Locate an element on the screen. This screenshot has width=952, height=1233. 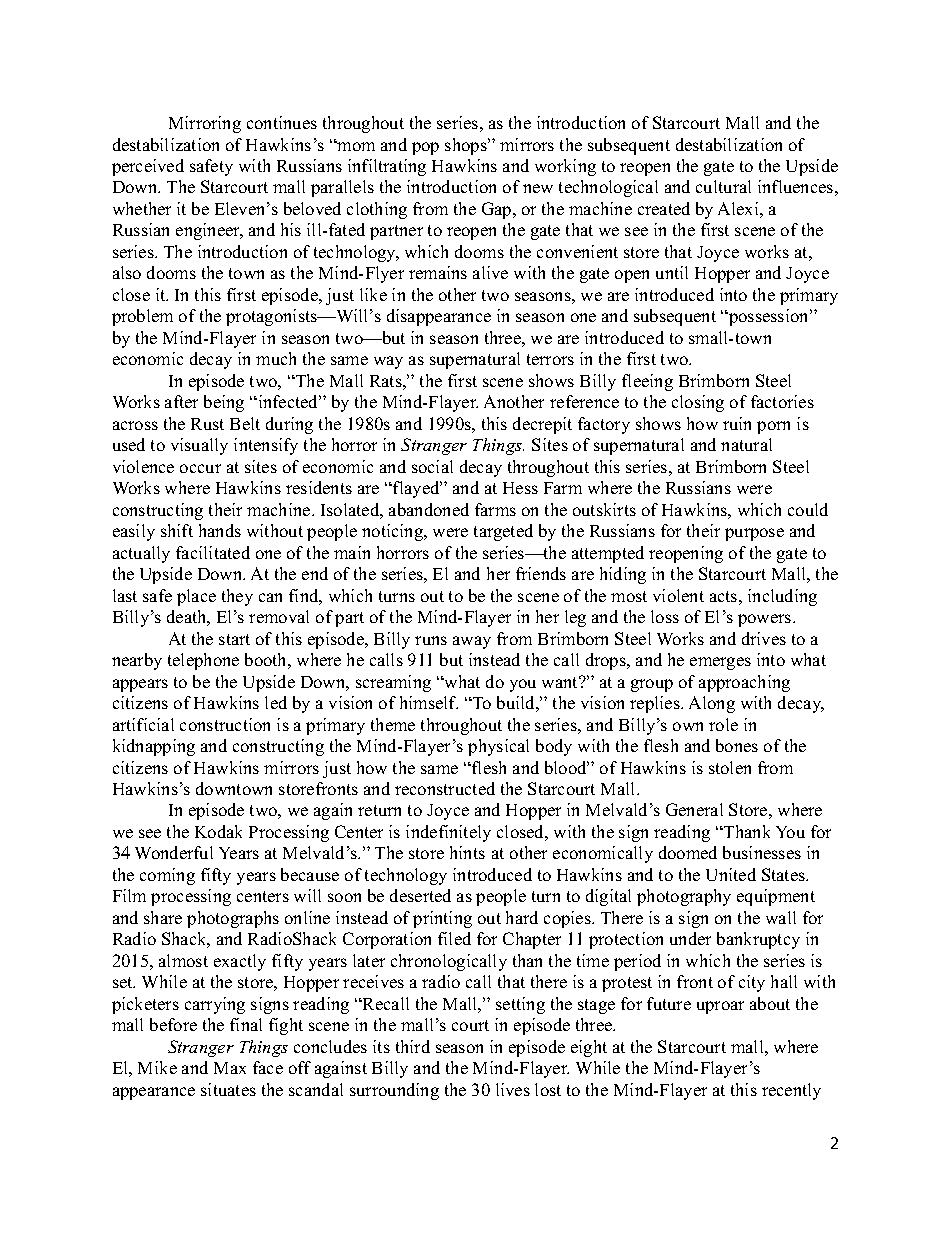
away is located at coordinates (472, 642).
